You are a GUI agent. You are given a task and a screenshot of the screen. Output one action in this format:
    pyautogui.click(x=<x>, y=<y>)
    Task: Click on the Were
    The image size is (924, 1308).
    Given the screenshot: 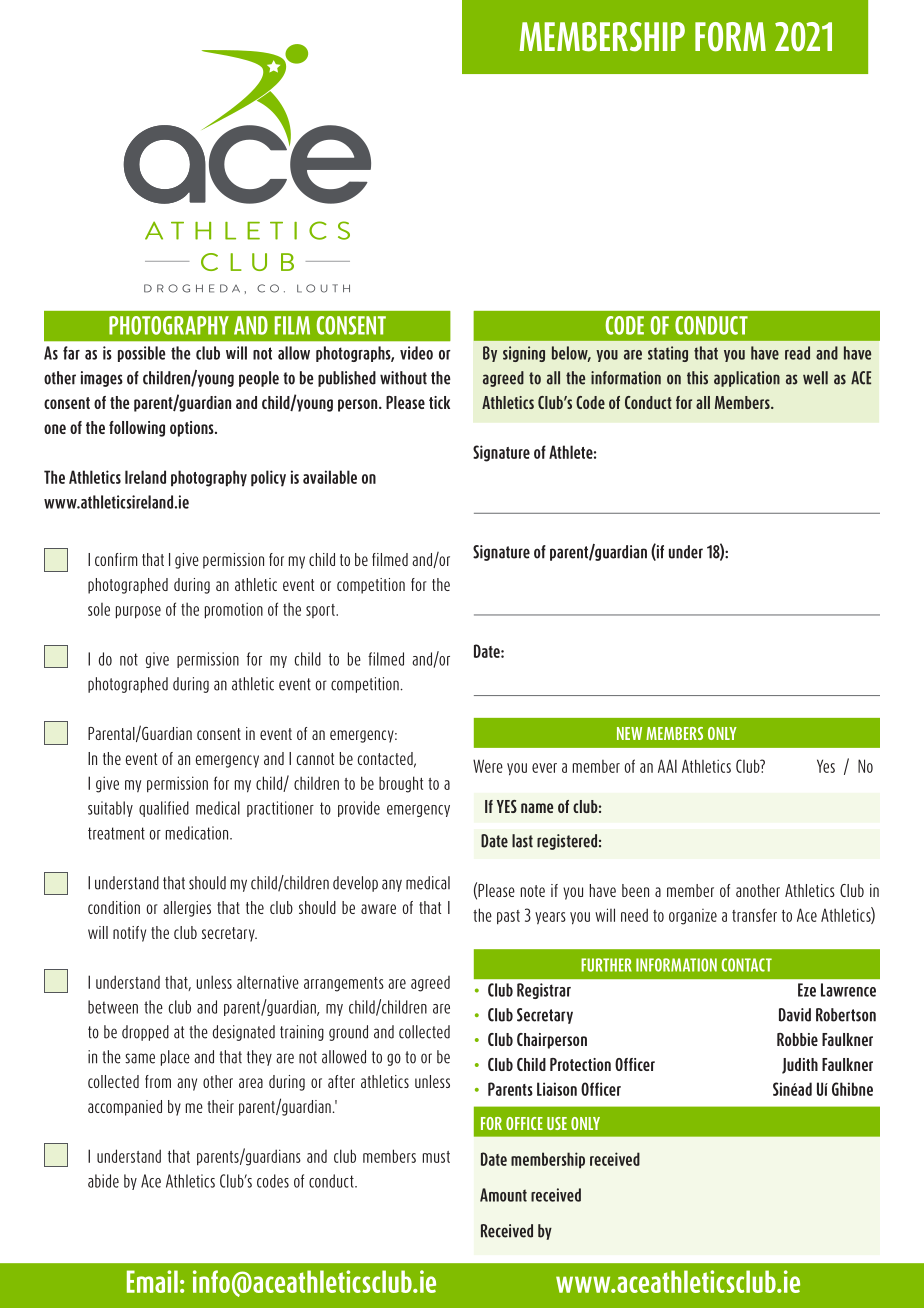 What is the action you would take?
    pyautogui.click(x=488, y=766)
